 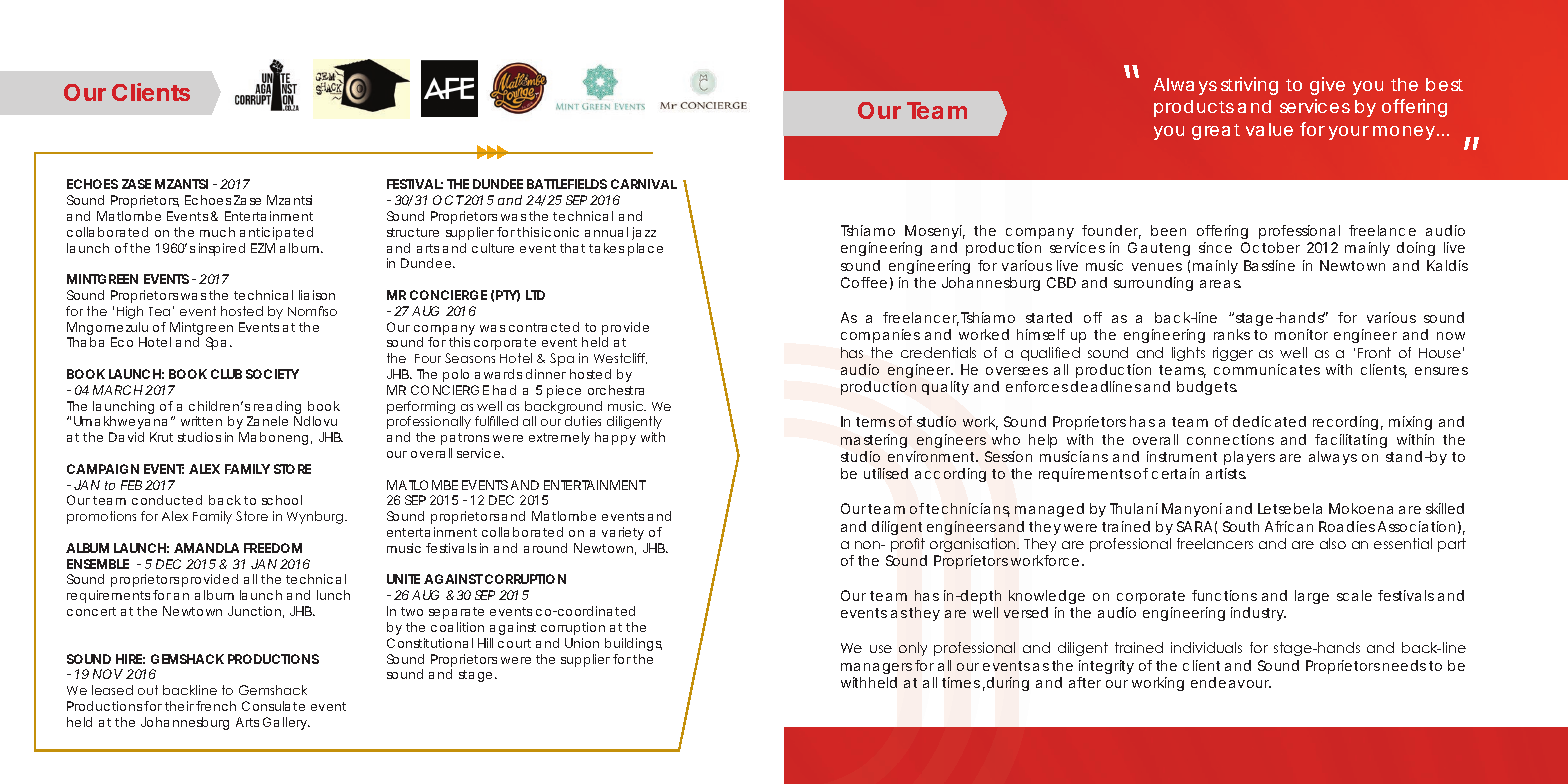 I want to click on large, so click(x=1312, y=597).
